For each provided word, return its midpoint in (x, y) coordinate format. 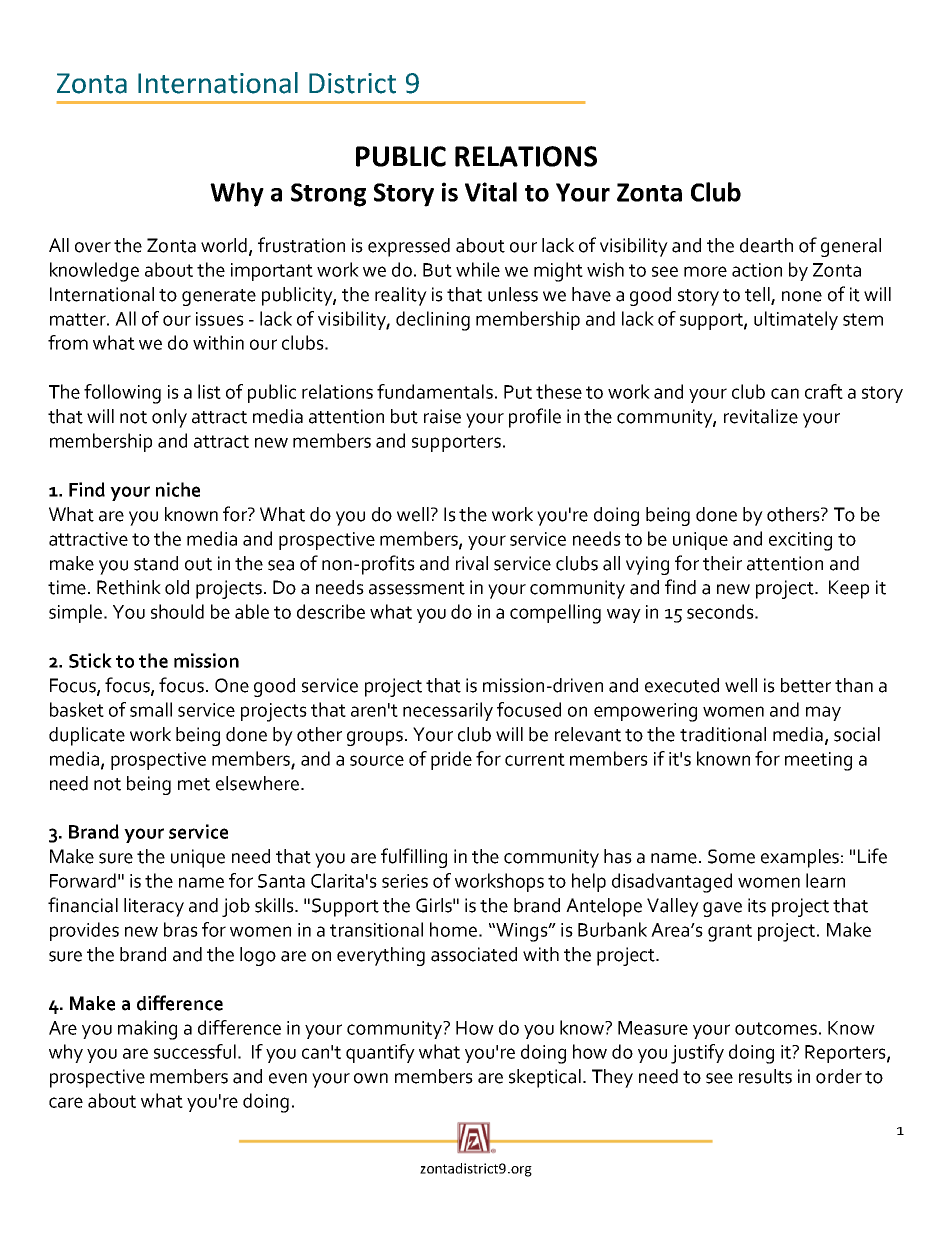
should (177, 611)
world (225, 246)
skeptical (545, 1078)
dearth (766, 245)
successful (195, 1051)
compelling (555, 614)
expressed (409, 247)
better (806, 685)
